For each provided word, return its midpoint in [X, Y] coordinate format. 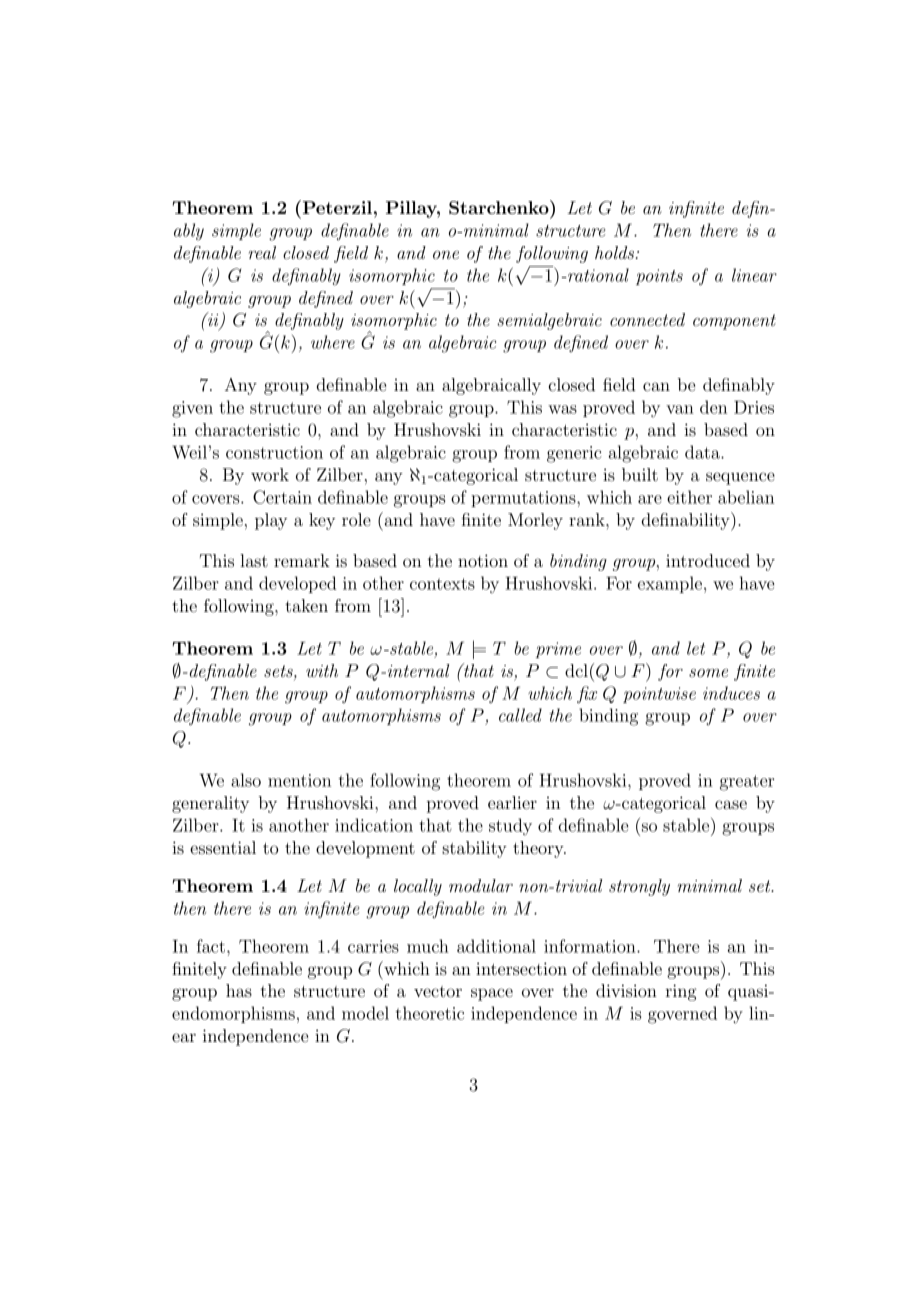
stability [474, 849]
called [520, 715]
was [562, 409]
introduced [708, 560]
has [239, 990]
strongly [639, 887]
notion [483, 560]
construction [274, 452]
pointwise [659, 695]
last [254, 560]
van [680, 409]
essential [223, 847]
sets [279, 671]
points [659, 277]
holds [614, 252]
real [262, 252]
